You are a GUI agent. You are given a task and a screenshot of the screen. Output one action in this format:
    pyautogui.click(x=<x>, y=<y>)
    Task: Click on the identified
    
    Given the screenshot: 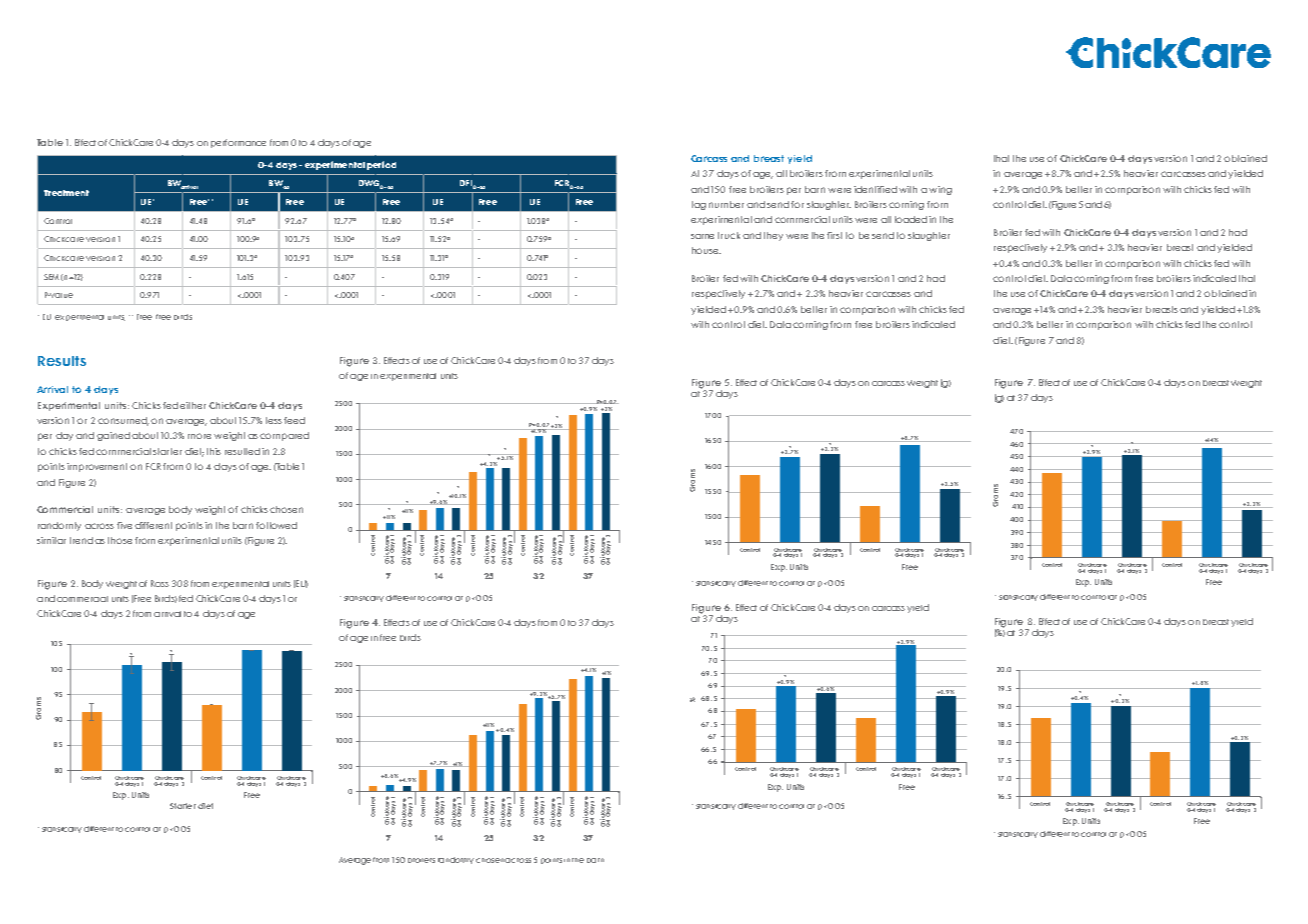 What is the action you would take?
    pyautogui.click(x=875, y=189)
